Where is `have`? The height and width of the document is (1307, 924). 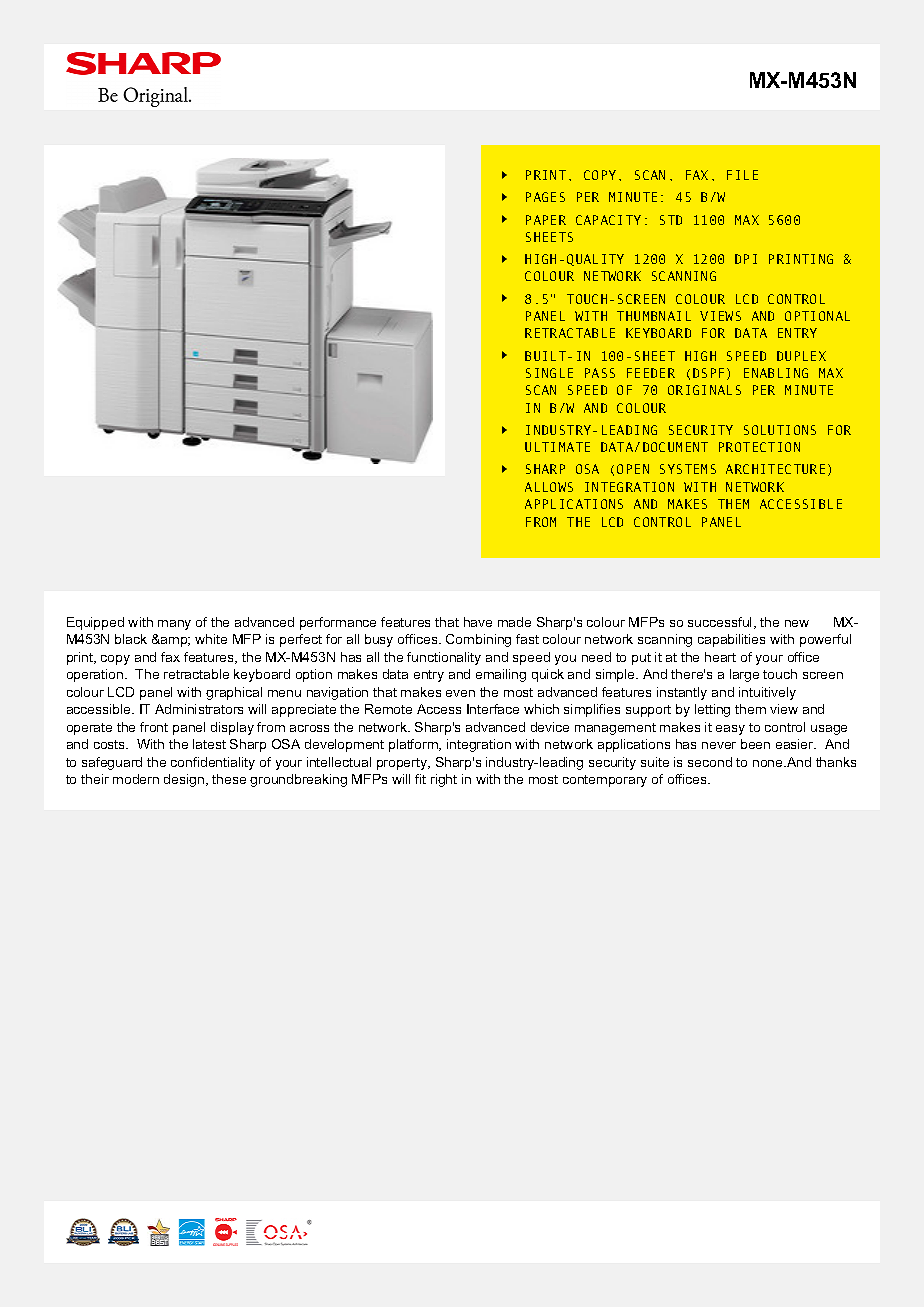
have is located at coordinates (478, 622).
